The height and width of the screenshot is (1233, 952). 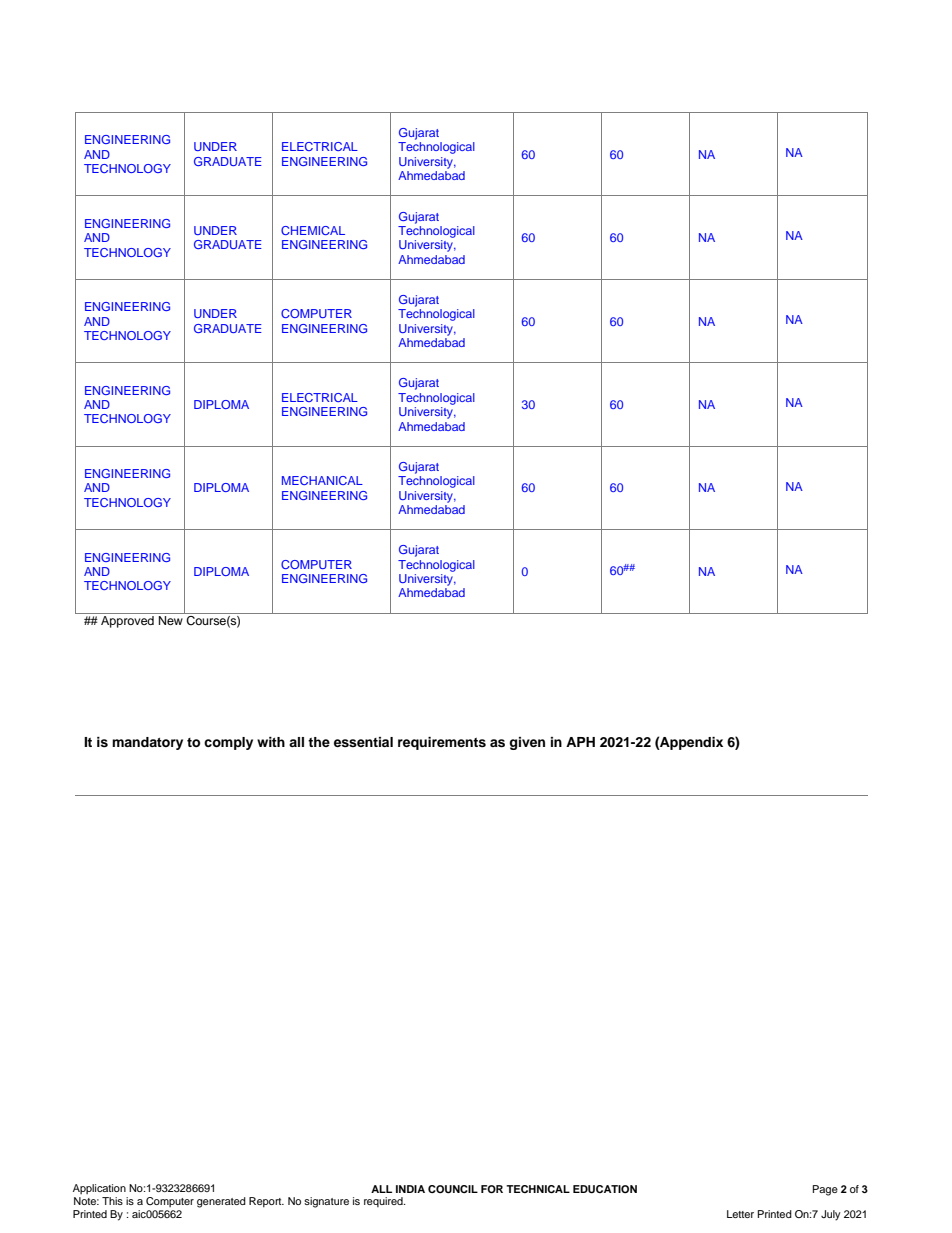 I want to click on CHEMICAL, so click(x=313, y=230).
